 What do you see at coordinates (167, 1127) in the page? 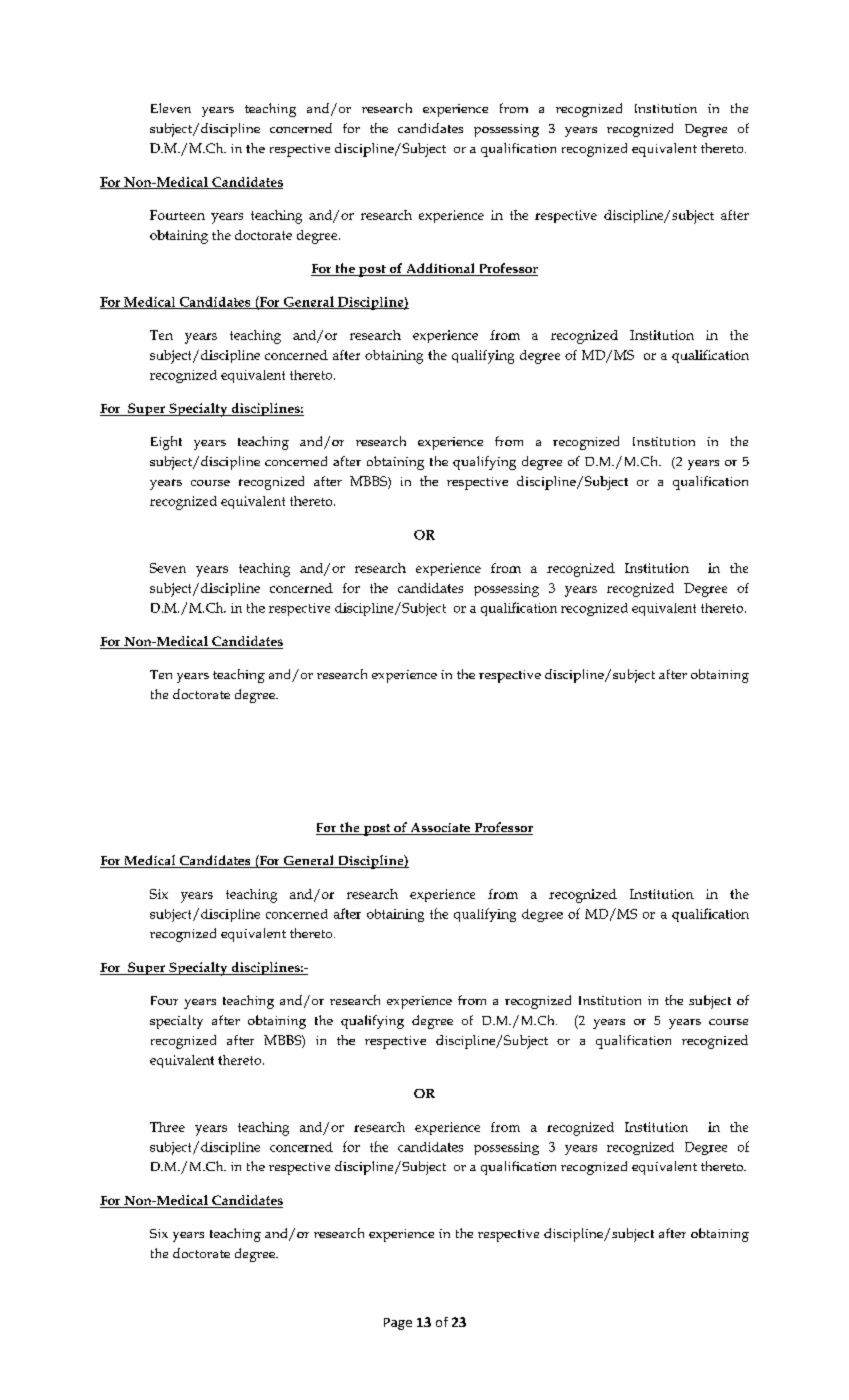
I see `Three` at bounding box center [167, 1127].
